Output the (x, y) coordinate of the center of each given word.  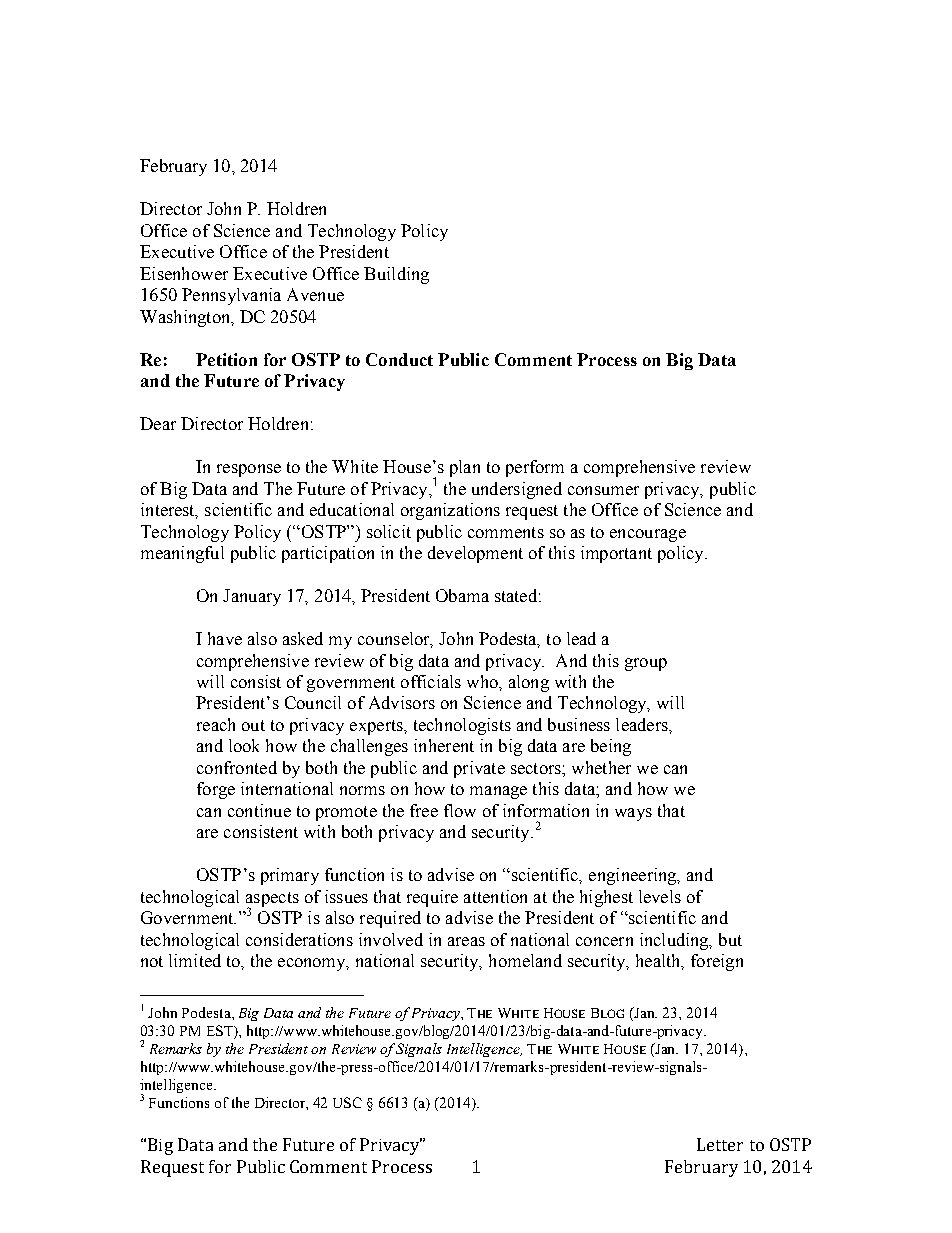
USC (347, 1102)
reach (216, 724)
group (646, 664)
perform (535, 468)
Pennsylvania (231, 296)
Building (396, 275)
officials (431, 681)
